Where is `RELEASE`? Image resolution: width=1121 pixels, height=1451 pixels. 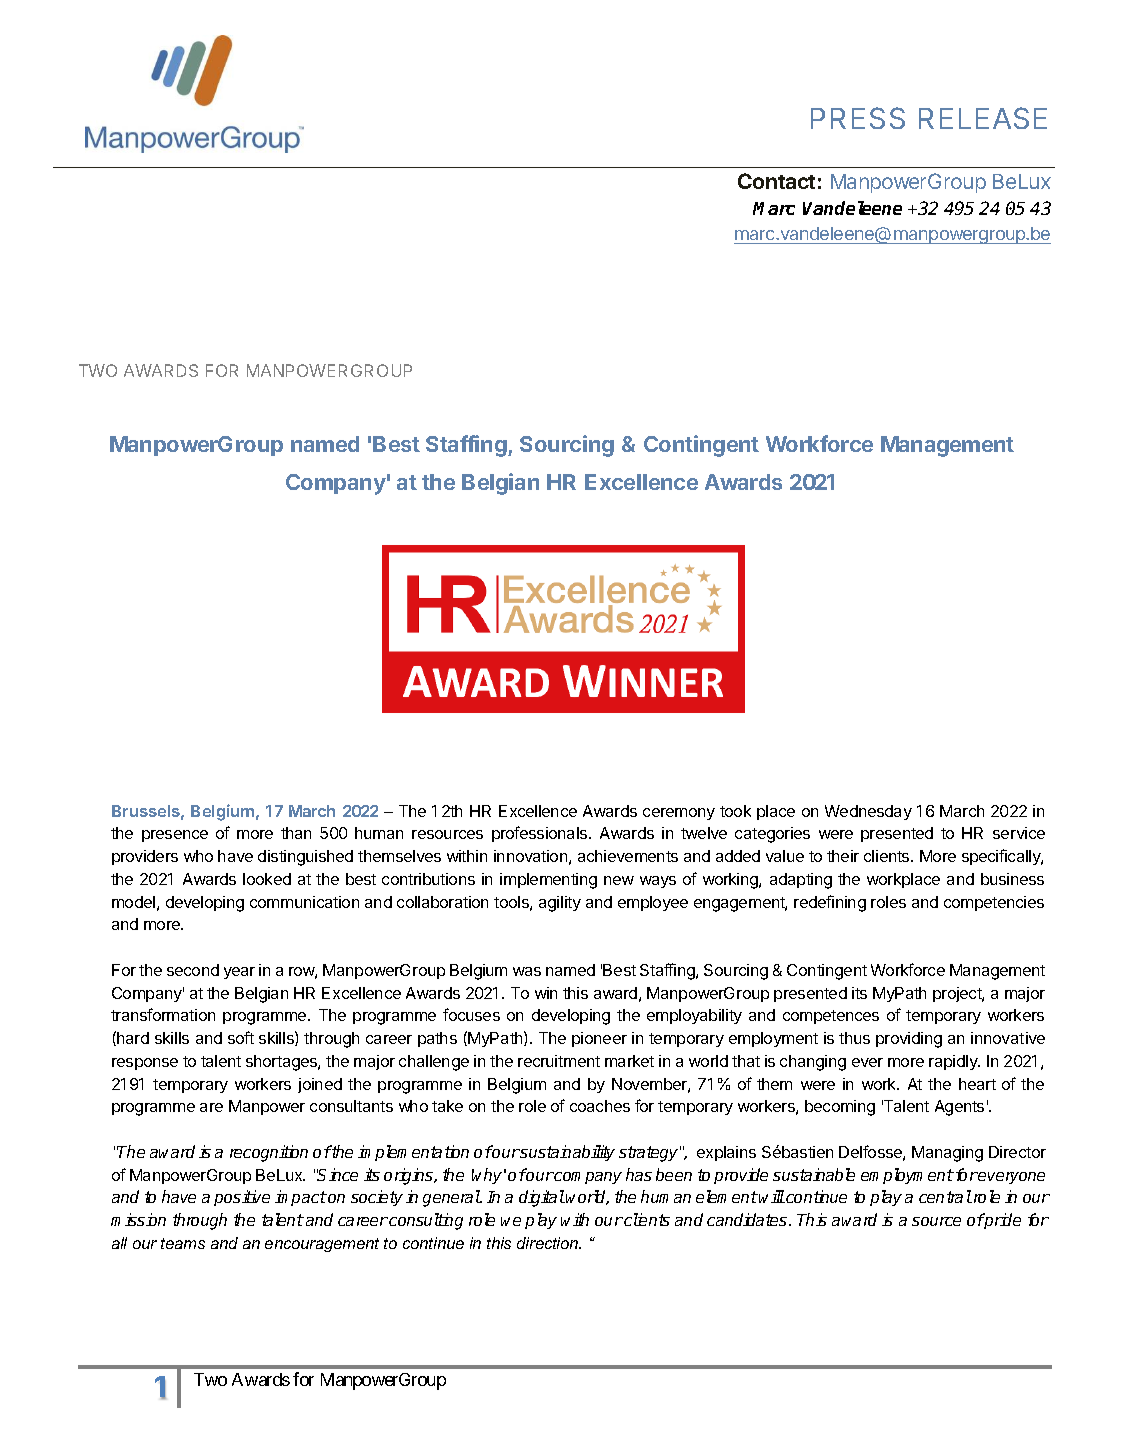 RELEASE is located at coordinates (983, 118).
